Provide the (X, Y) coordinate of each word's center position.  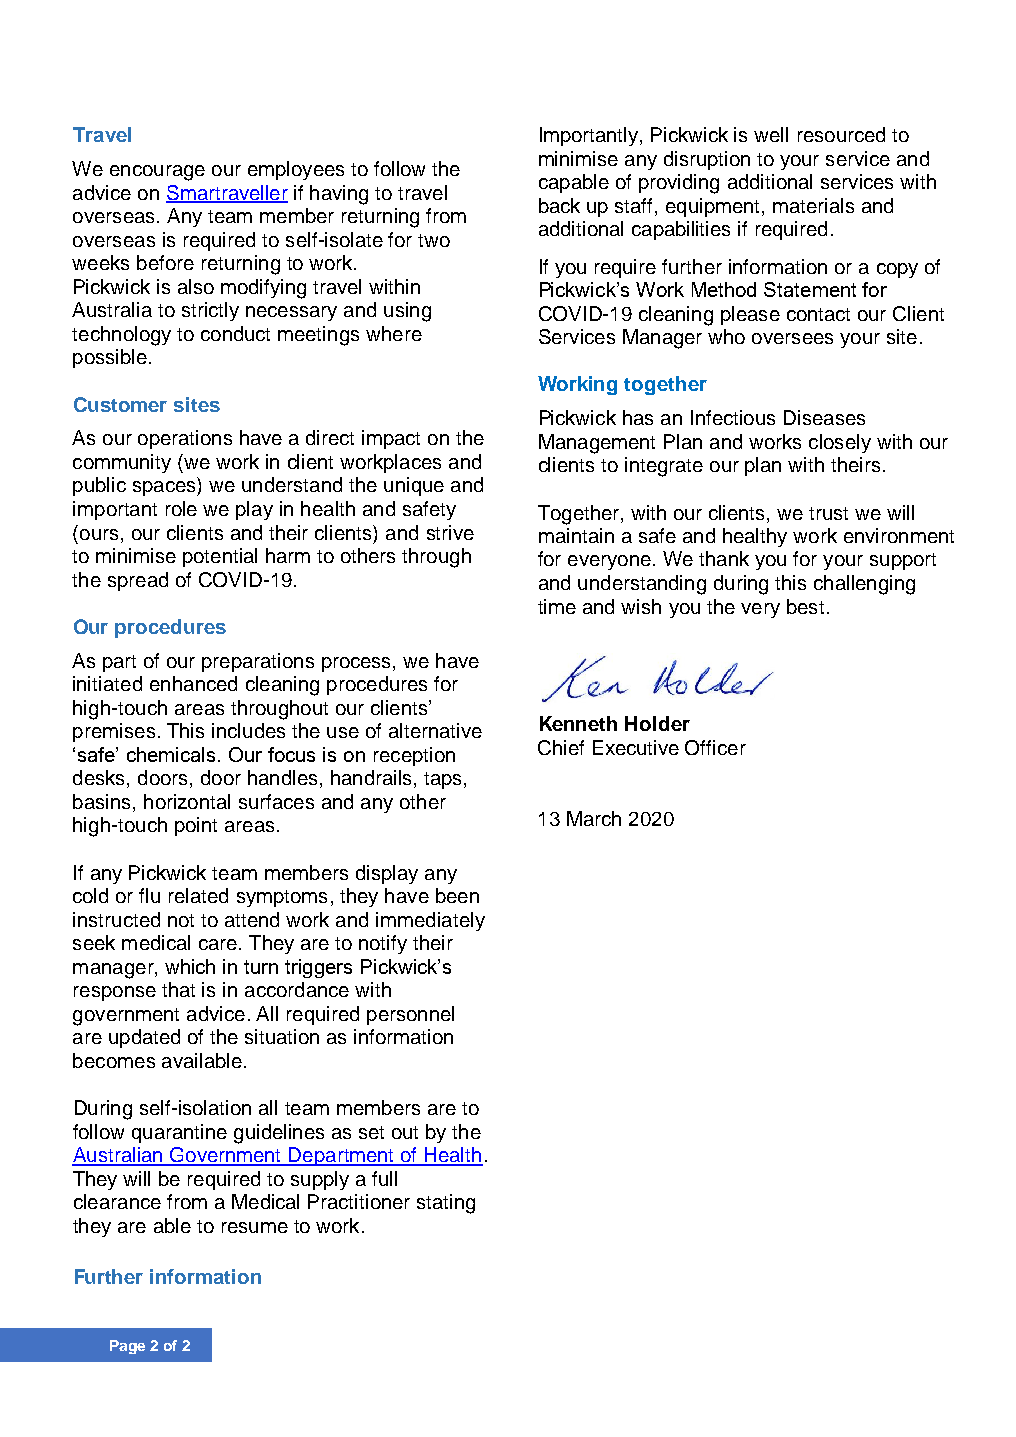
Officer (715, 747)
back (559, 205)
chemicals (173, 754)
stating (446, 1204)
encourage (157, 173)
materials (813, 205)
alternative (435, 730)
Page (127, 1347)
